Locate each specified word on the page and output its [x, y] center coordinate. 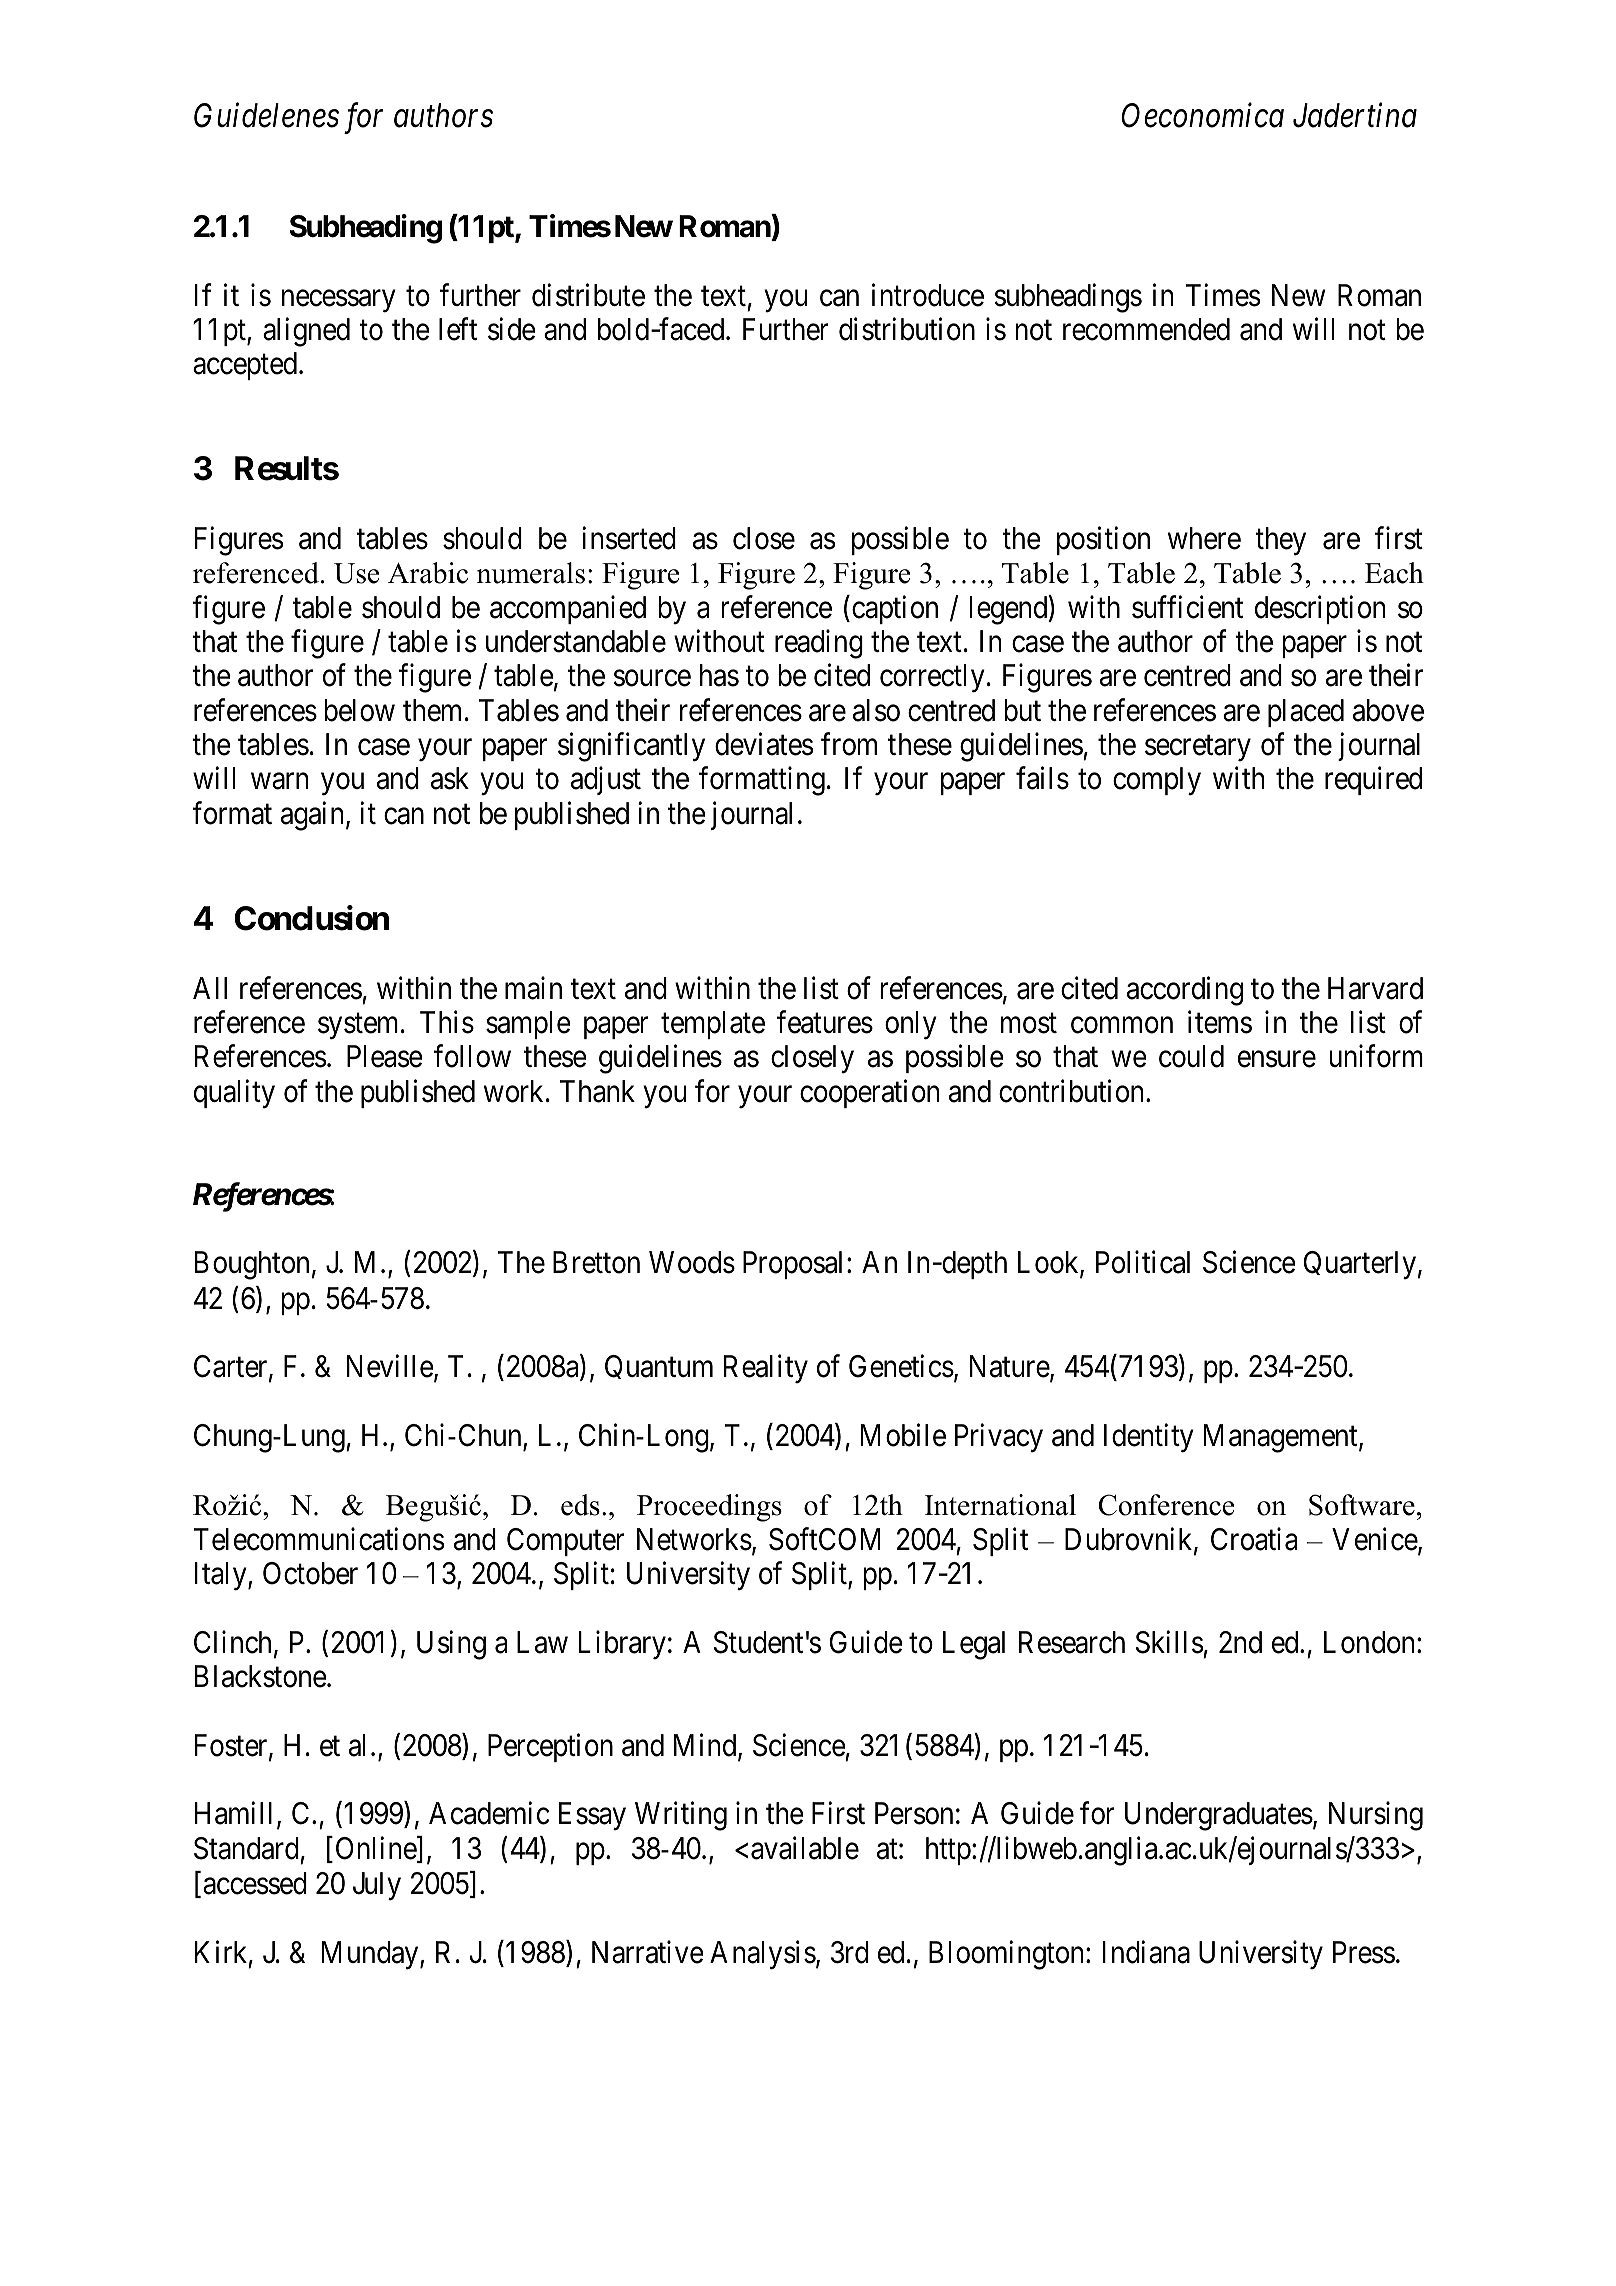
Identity [1149, 1438]
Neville [390, 1366]
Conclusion [311, 918]
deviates [764, 744]
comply [1157, 781]
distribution [907, 329]
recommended [1146, 329]
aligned [306, 332]
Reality [766, 1369]
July [377, 1886]
